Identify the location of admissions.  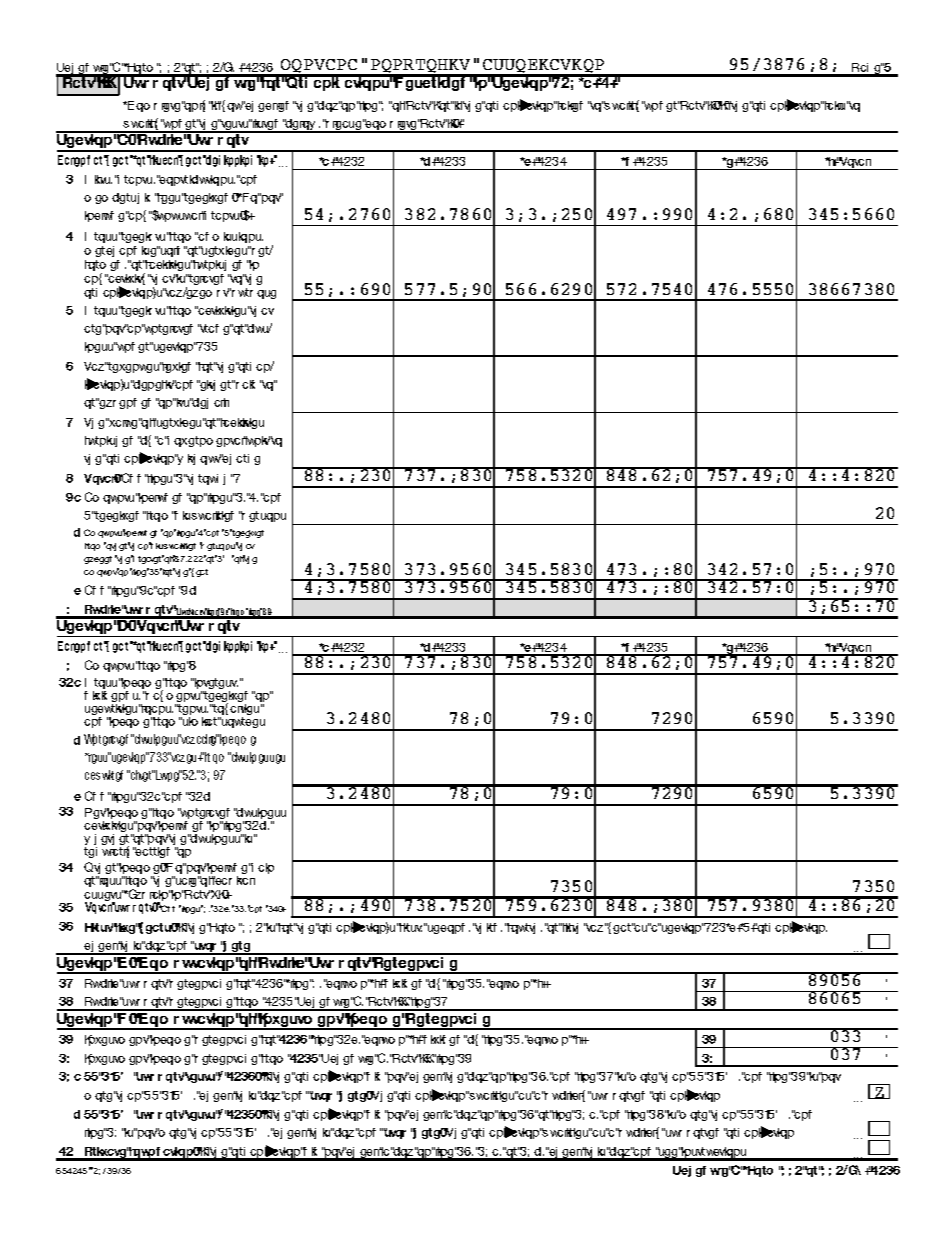
(230, 237).
